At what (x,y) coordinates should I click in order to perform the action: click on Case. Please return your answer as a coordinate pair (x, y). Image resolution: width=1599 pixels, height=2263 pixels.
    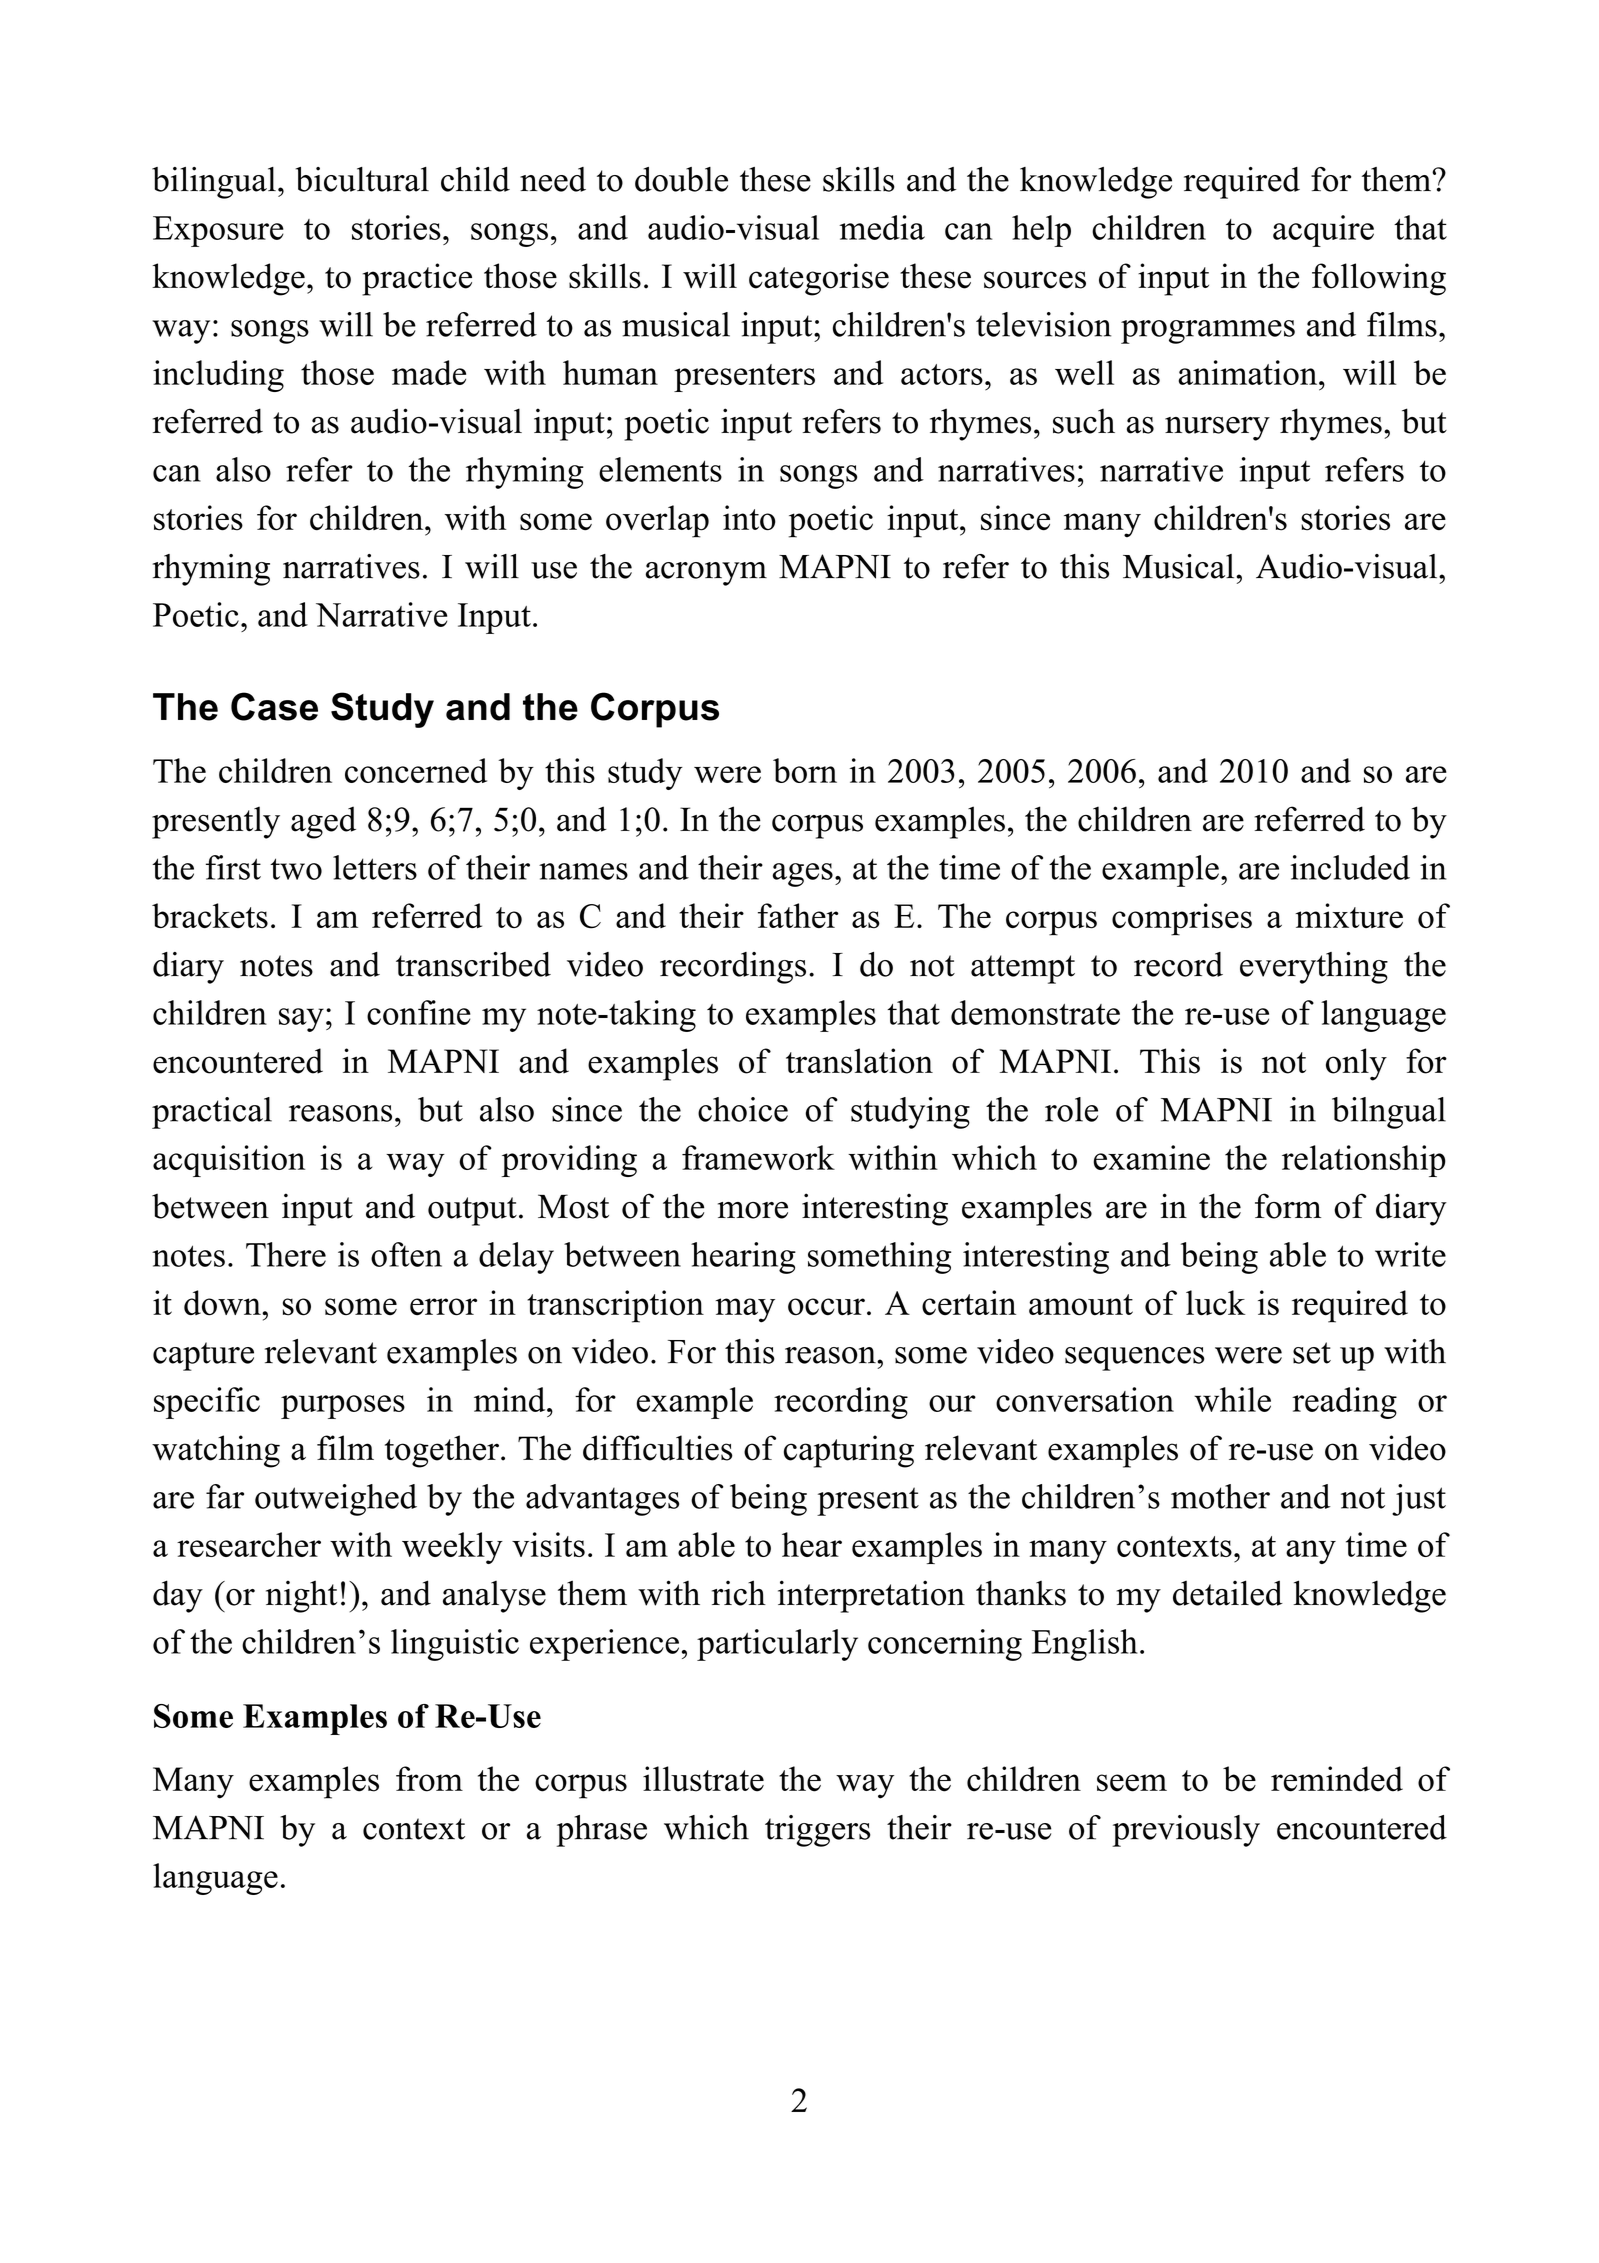
    Looking at the image, I should click on (274, 706).
